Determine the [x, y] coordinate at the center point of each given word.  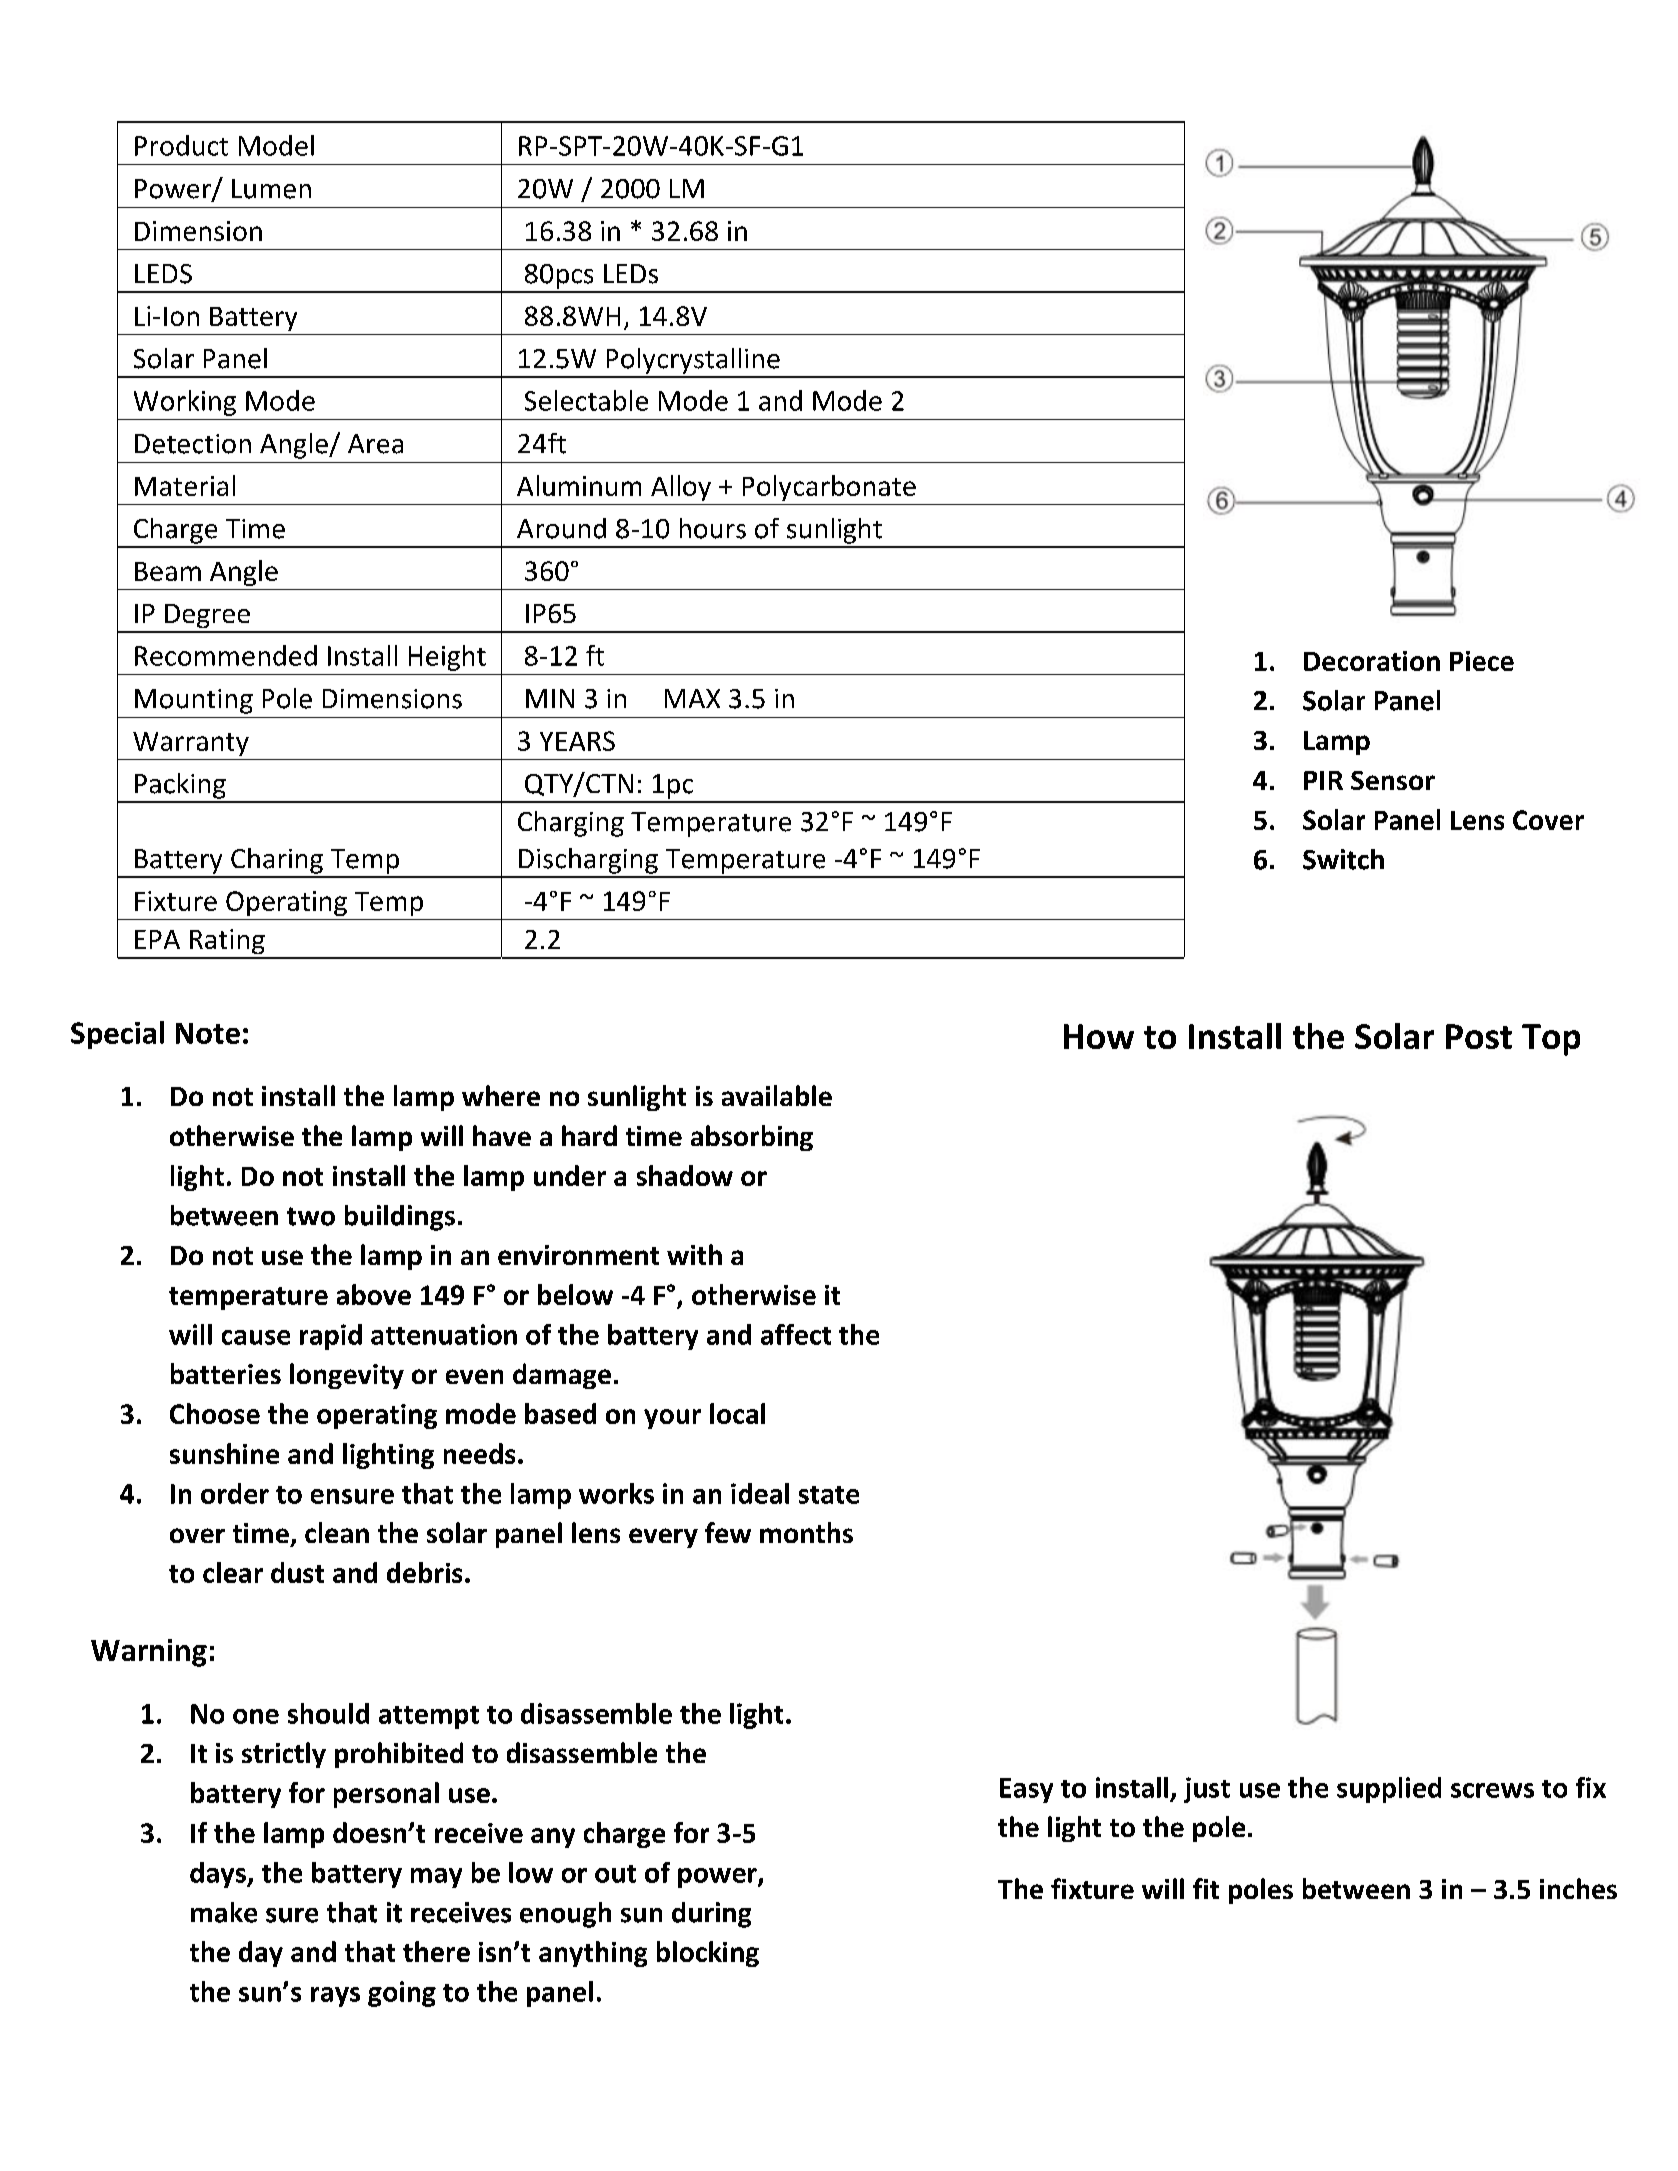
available [777, 1095]
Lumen [271, 189]
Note [208, 1033]
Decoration [1372, 661]
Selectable [586, 400]
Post [1479, 1036]
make [224, 1912]
